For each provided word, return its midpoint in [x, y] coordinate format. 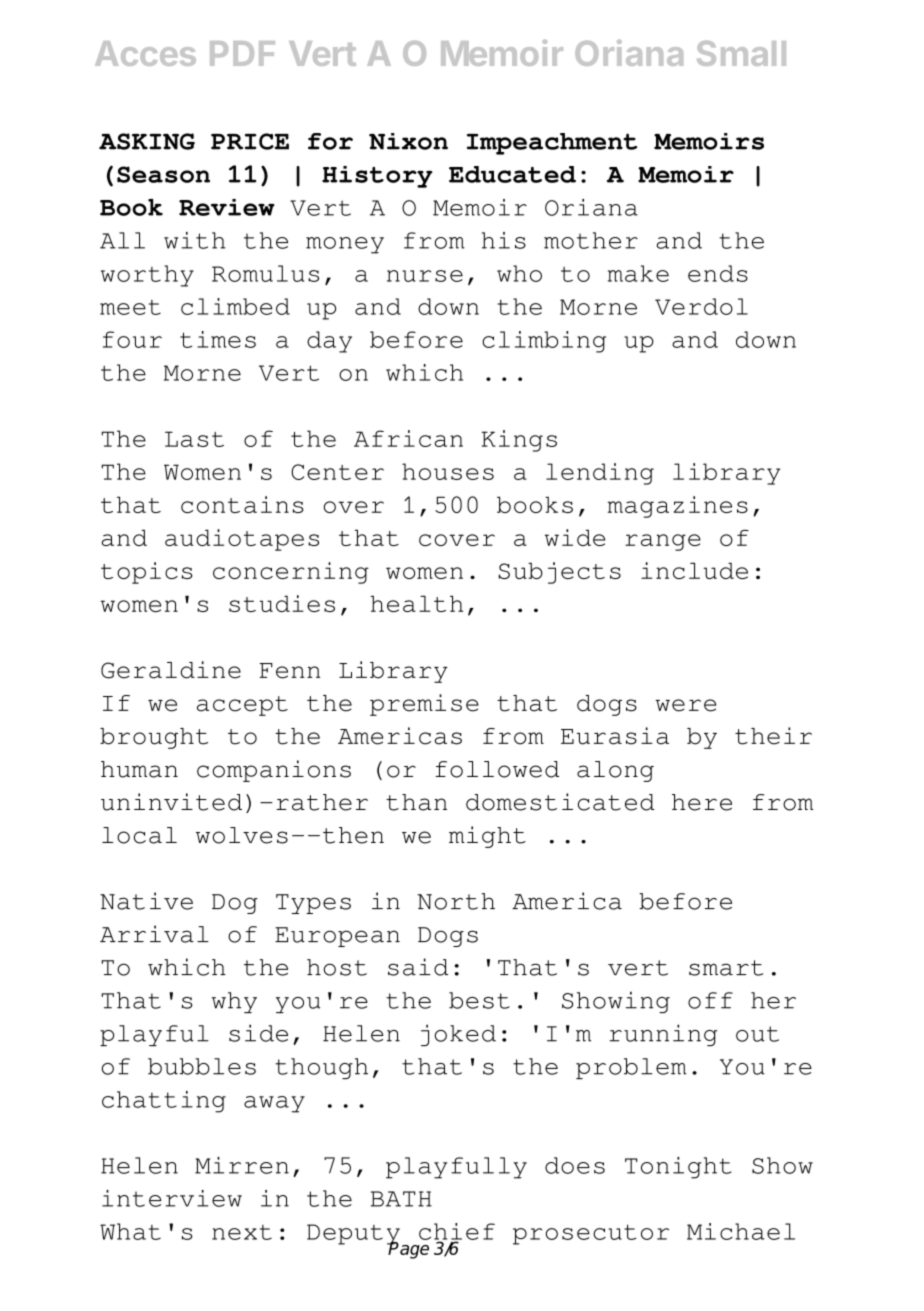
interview [172, 1198]
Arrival [154, 934]
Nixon [408, 141]
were [685, 705]
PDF [242, 53]
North [456, 901]
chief [457, 1232]
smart [726, 968]
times [218, 339]
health [416, 603]
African [408, 438]
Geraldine [171, 670]
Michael [741, 1231]
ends [718, 273]
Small [741, 53]
